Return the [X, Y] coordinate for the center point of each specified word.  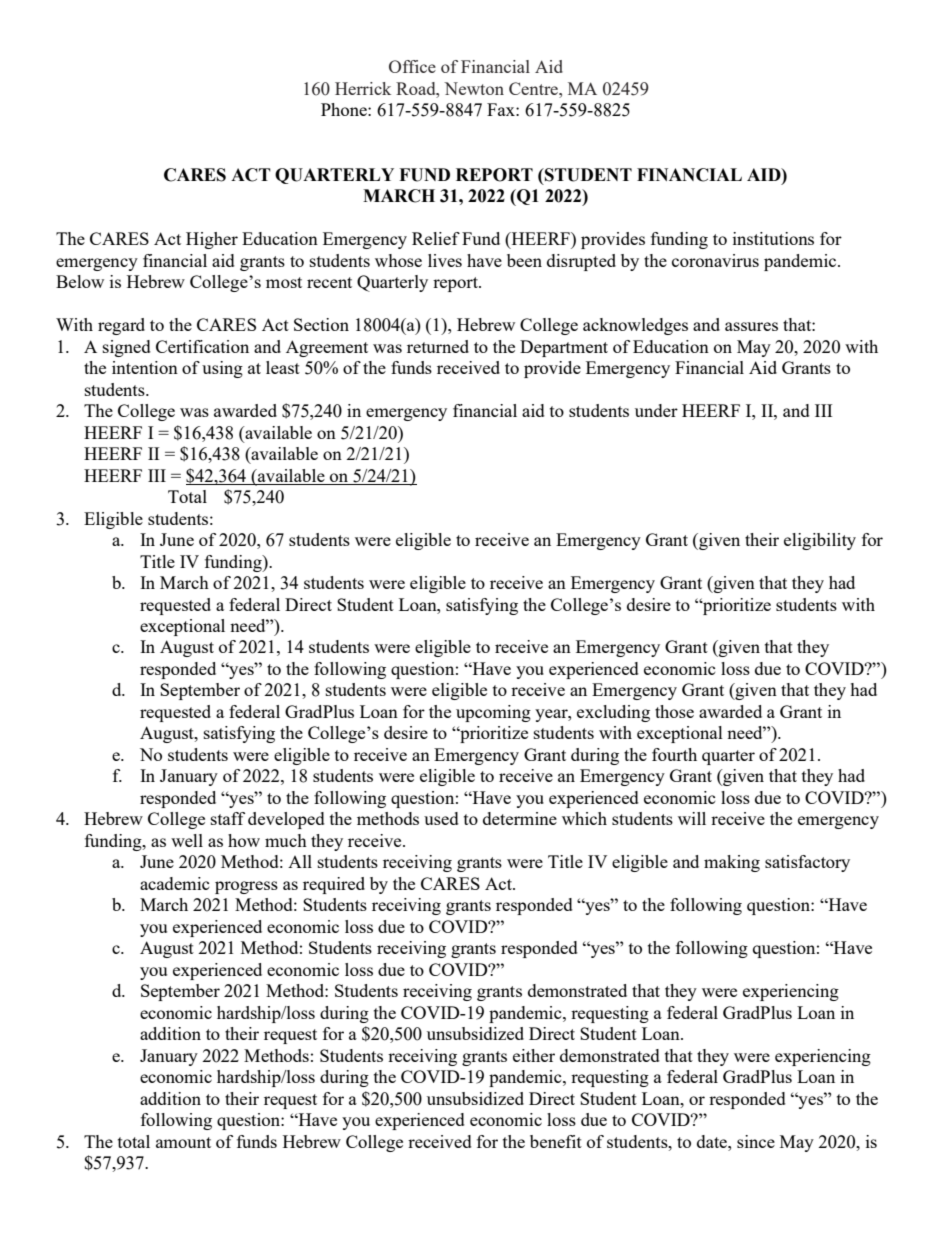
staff [228, 818]
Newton [474, 88]
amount [183, 1142]
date [713, 1141]
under [656, 410]
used [441, 818]
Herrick [363, 88]
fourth [674, 754]
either [534, 1055]
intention [145, 367]
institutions [773, 238]
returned [438, 346]
